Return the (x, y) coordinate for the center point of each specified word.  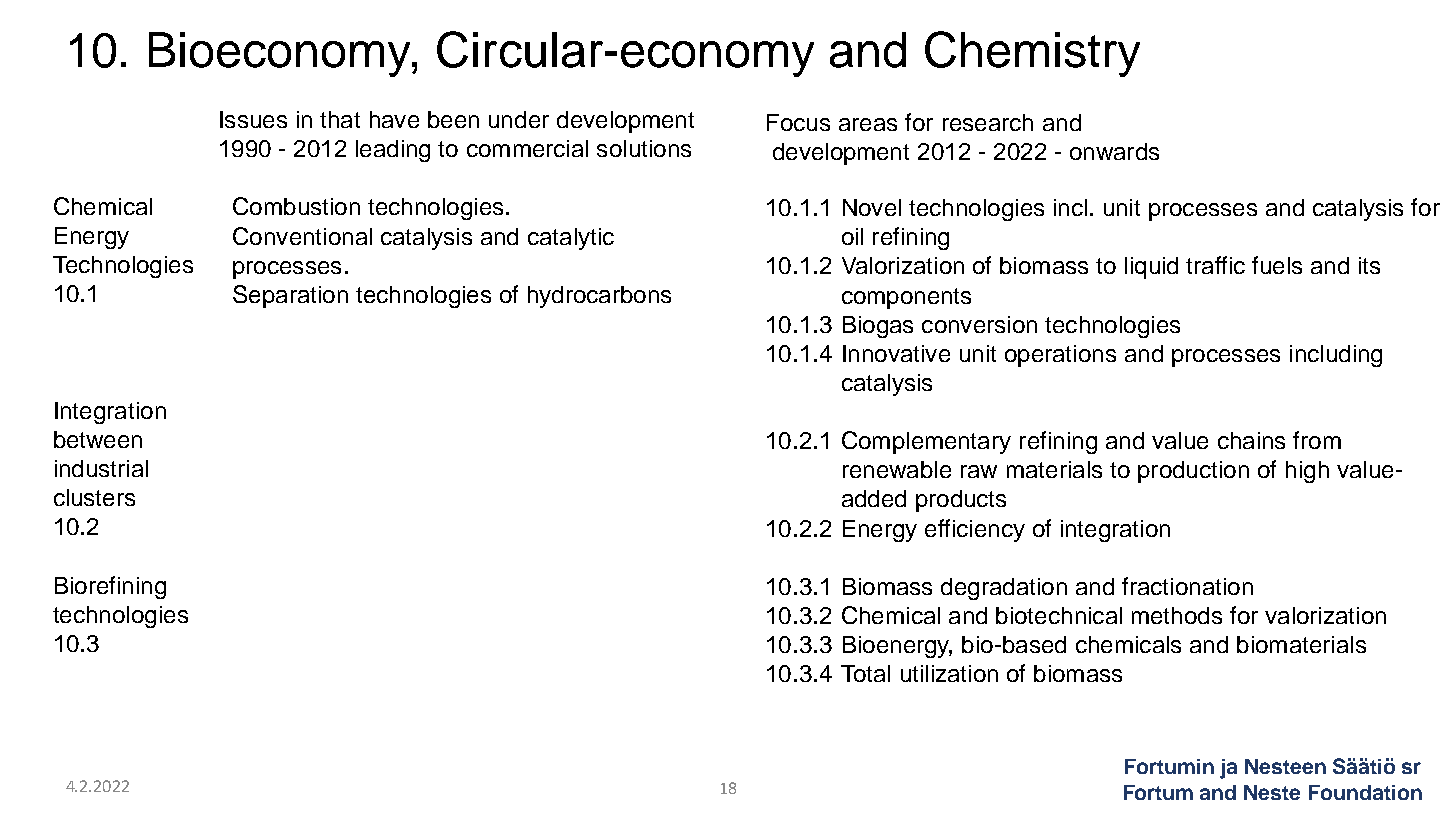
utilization (949, 673)
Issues (253, 119)
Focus (798, 122)
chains (1251, 440)
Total (865, 673)
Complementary (926, 442)
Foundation (1365, 792)
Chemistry (1032, 54)
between (98, 439)
